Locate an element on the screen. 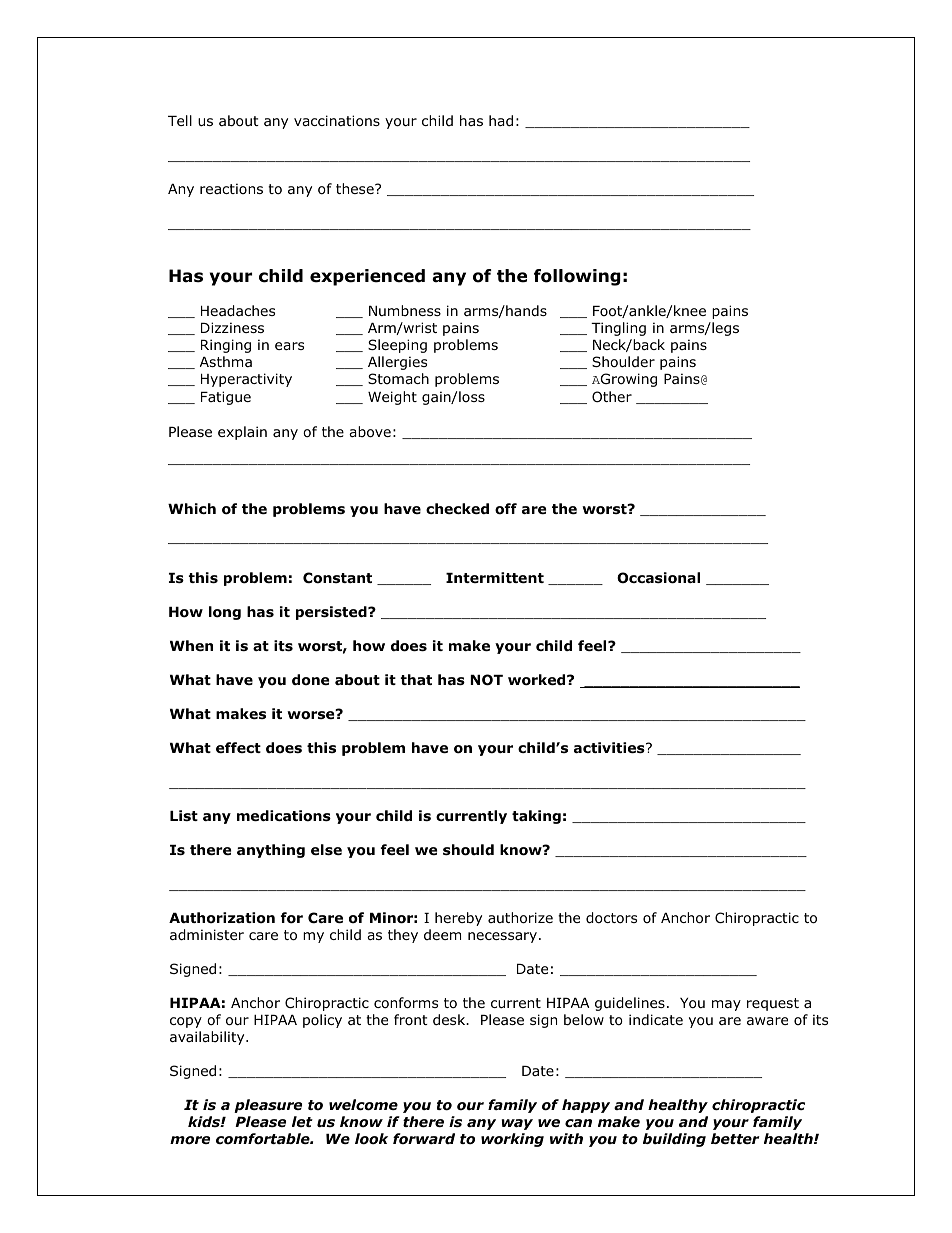 This screenshot has height=1233, width=952. taking is located at coordinates (536, 817).
